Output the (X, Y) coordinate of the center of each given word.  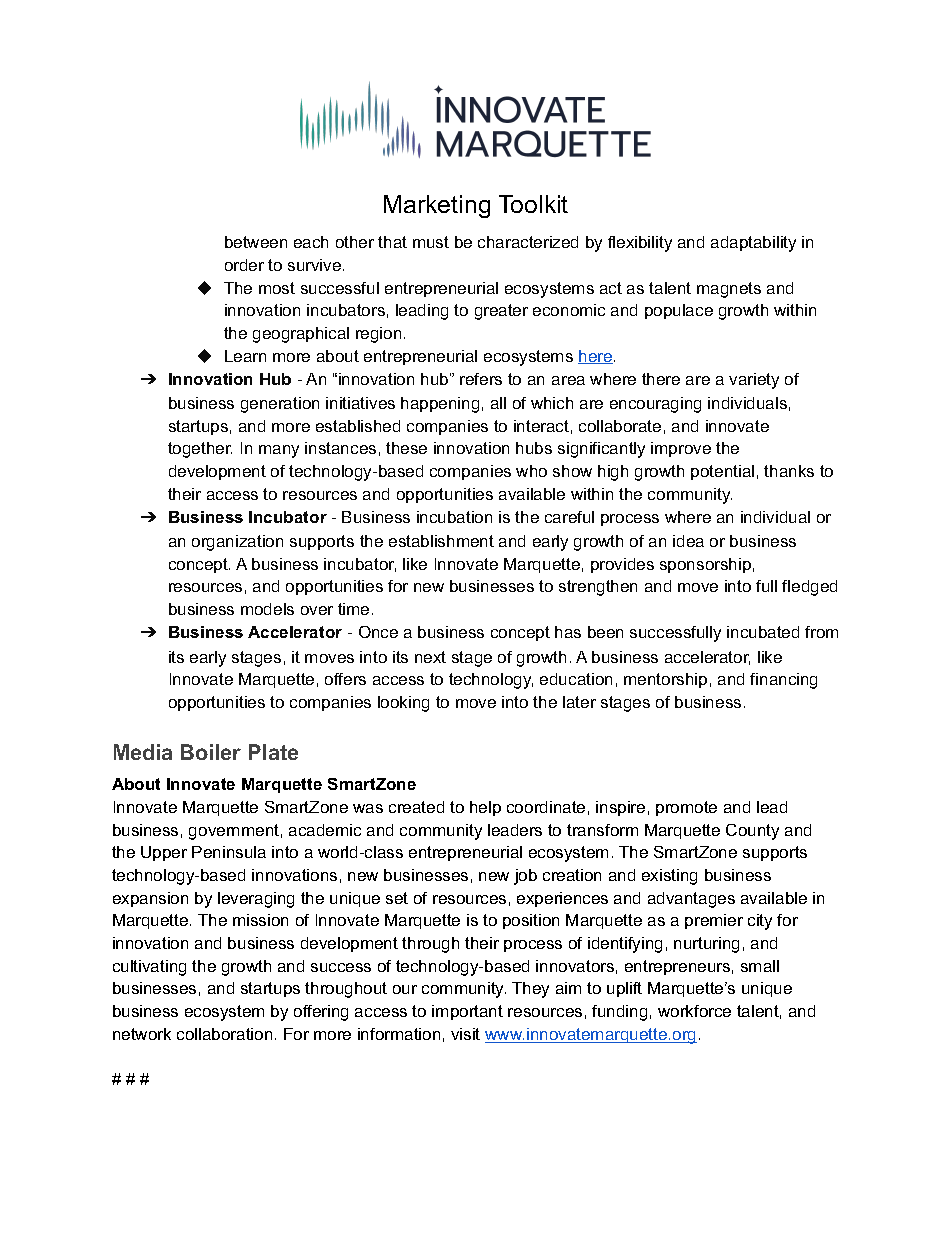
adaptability (753, 244)
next (430, 657)
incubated (763, 632)
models (267, 609)
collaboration (224, 1034)
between (256, 242)
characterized (528, 242)
